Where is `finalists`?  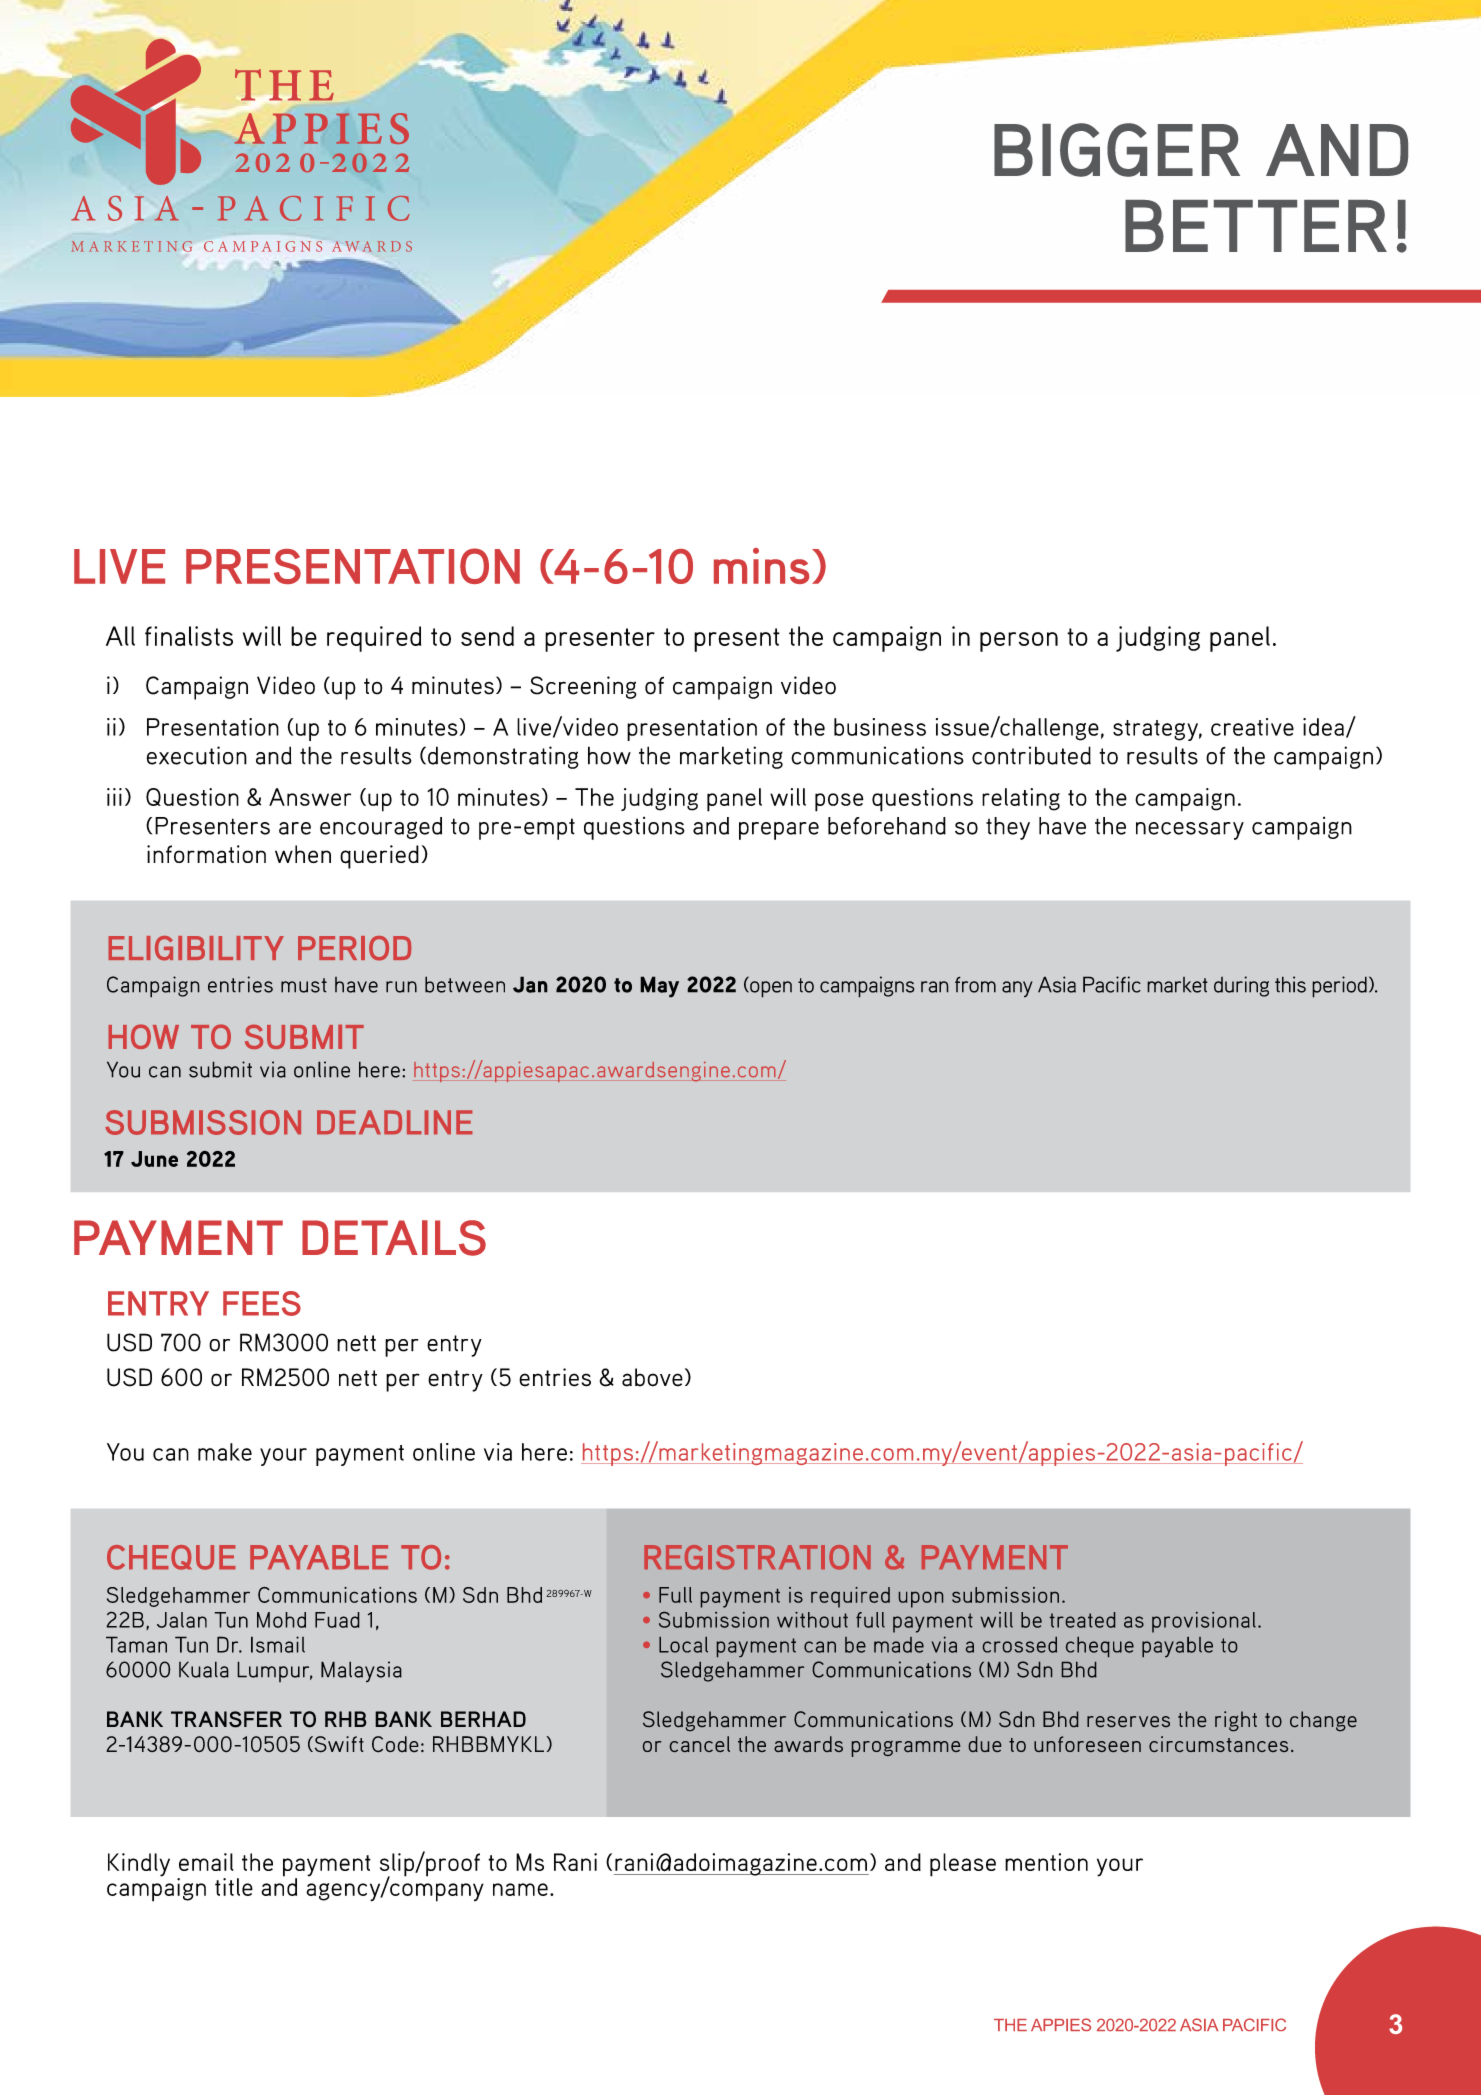 finalists is located at coordinates (189, 636).
